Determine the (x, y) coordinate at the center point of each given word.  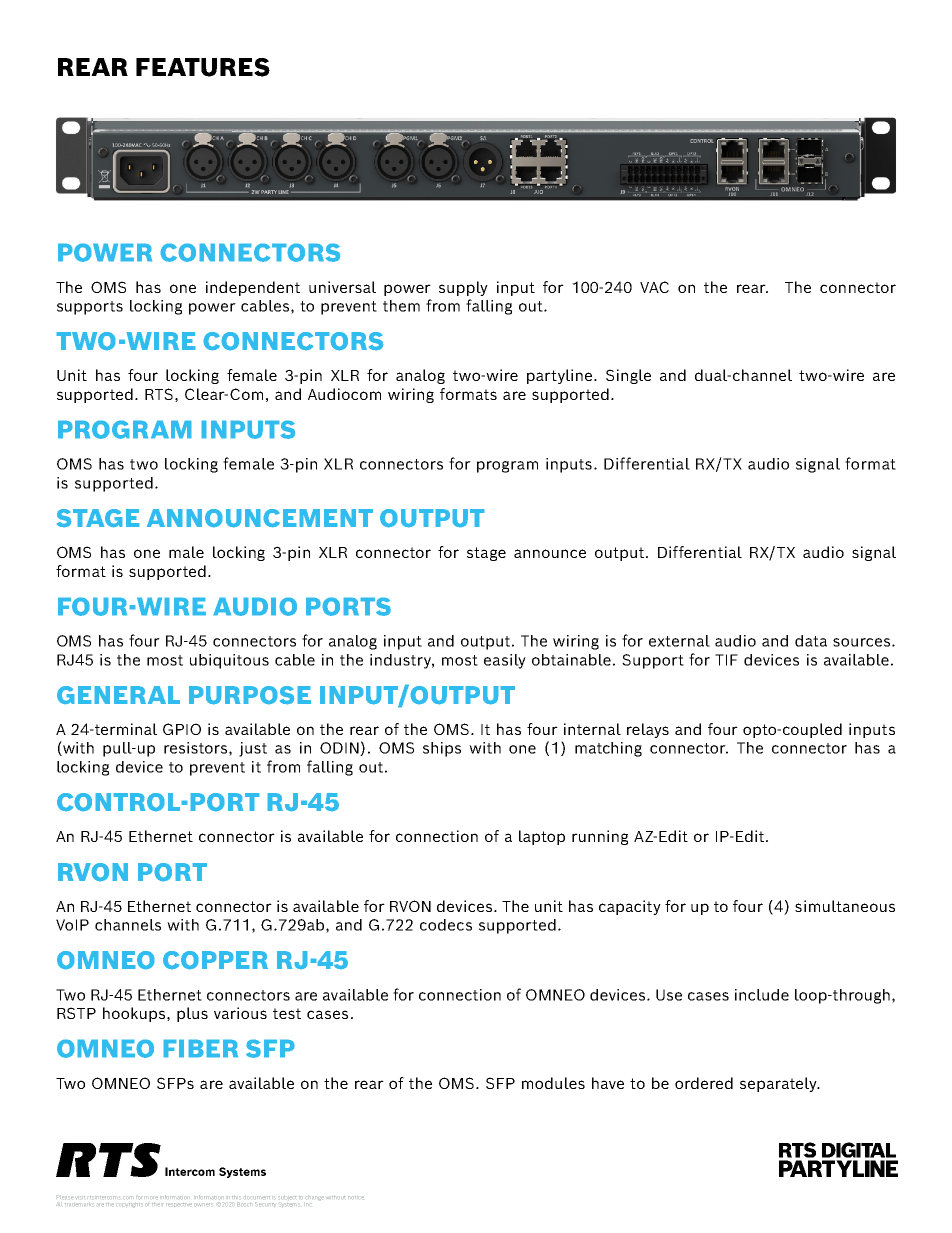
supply (463, 288)
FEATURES (203, 67)
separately (779, 1084)
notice (356, 1197)
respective (179, 1205)
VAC (654, 287)
